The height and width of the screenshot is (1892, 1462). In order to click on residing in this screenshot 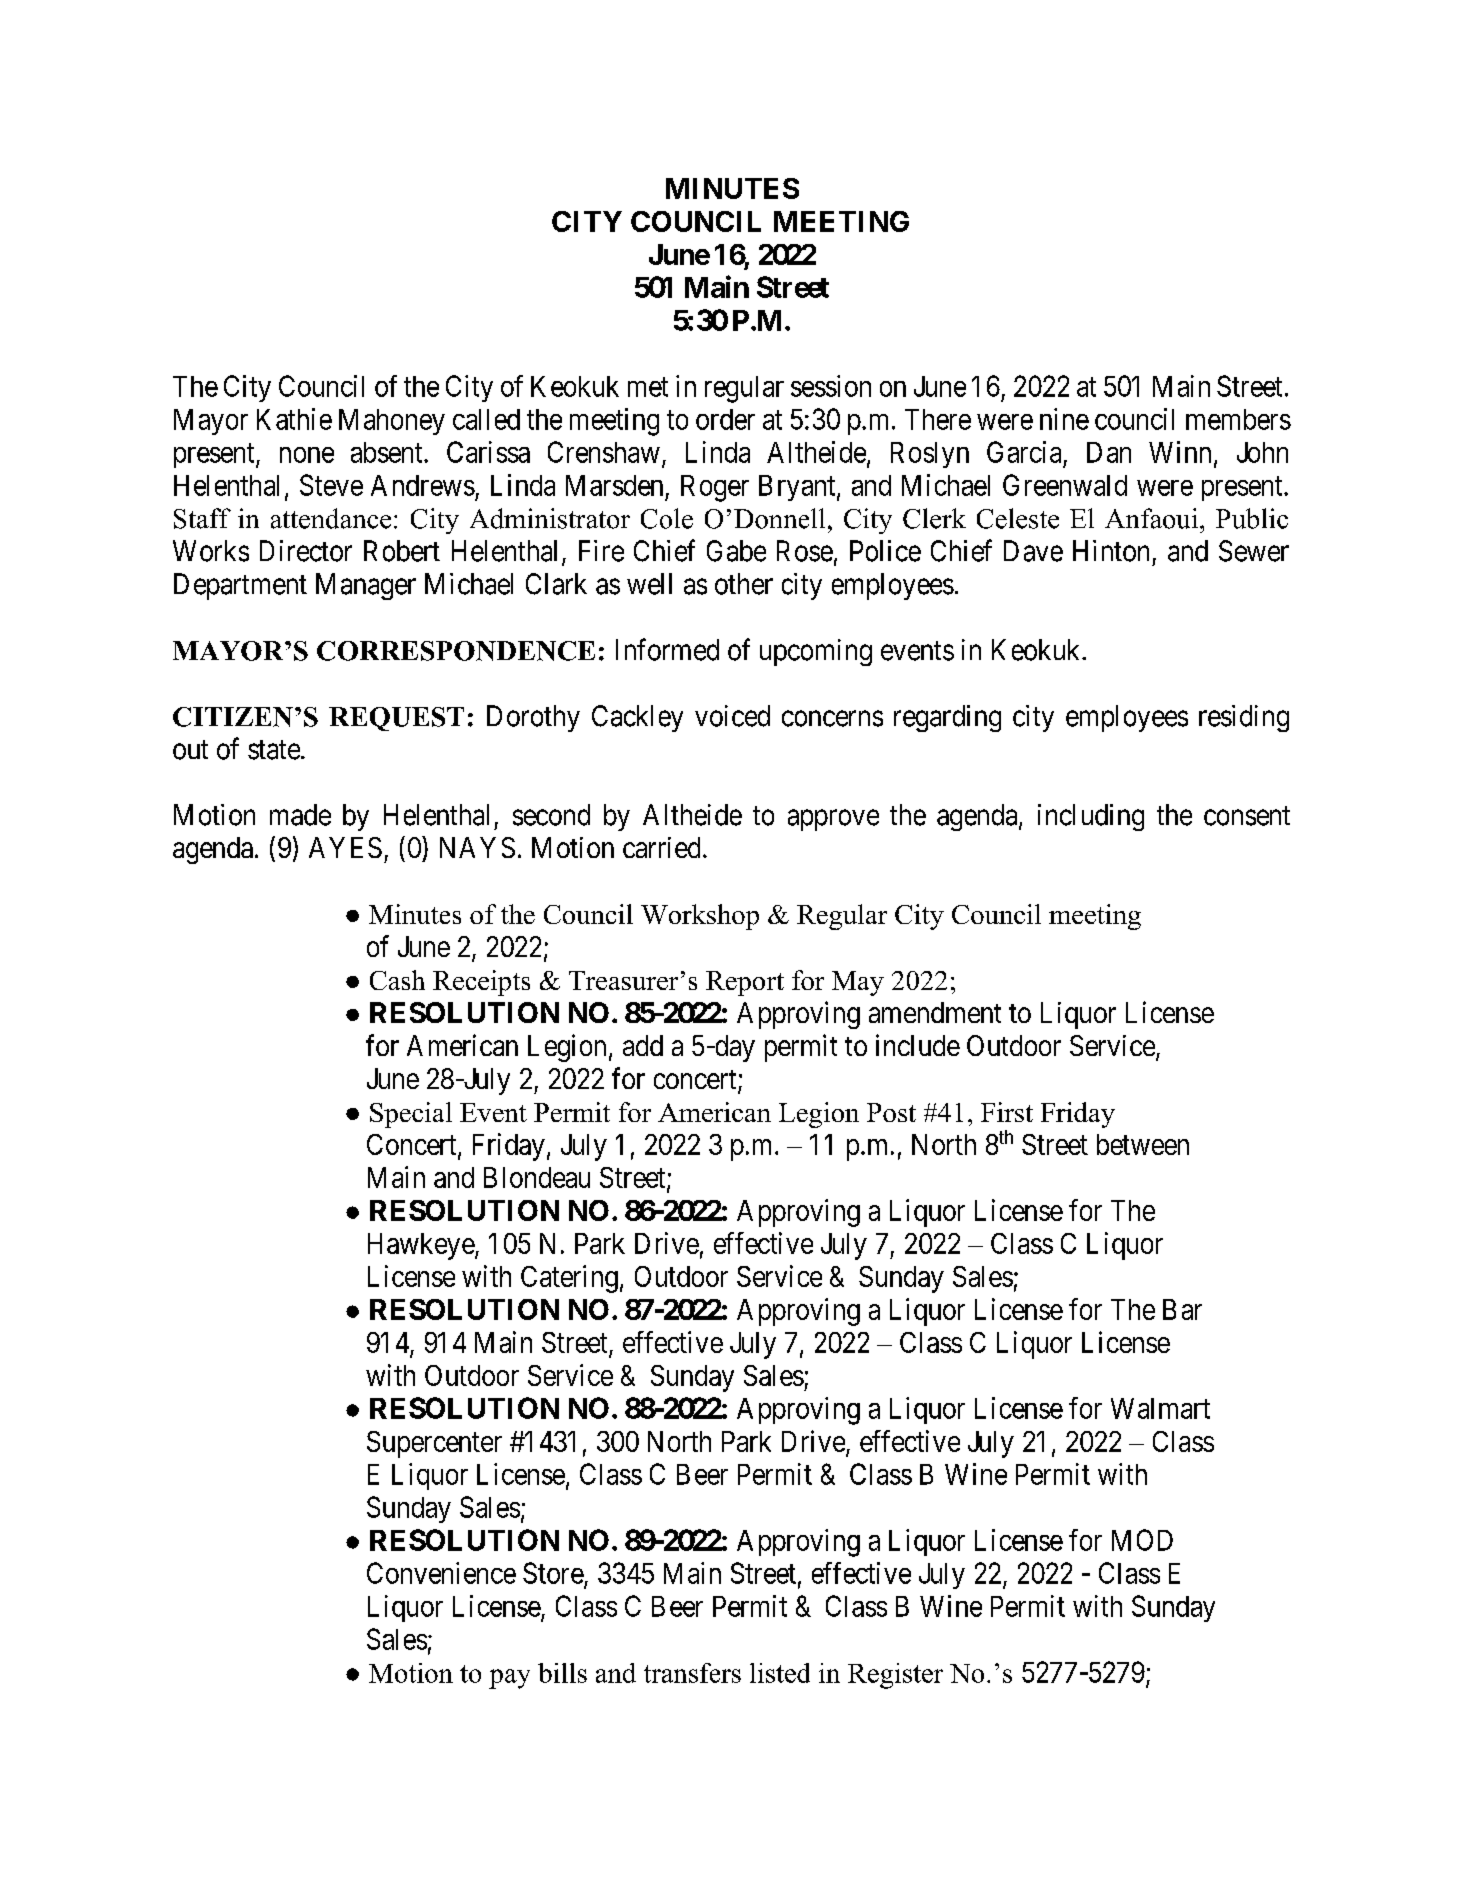, I will do `click(1244, 718)`.
